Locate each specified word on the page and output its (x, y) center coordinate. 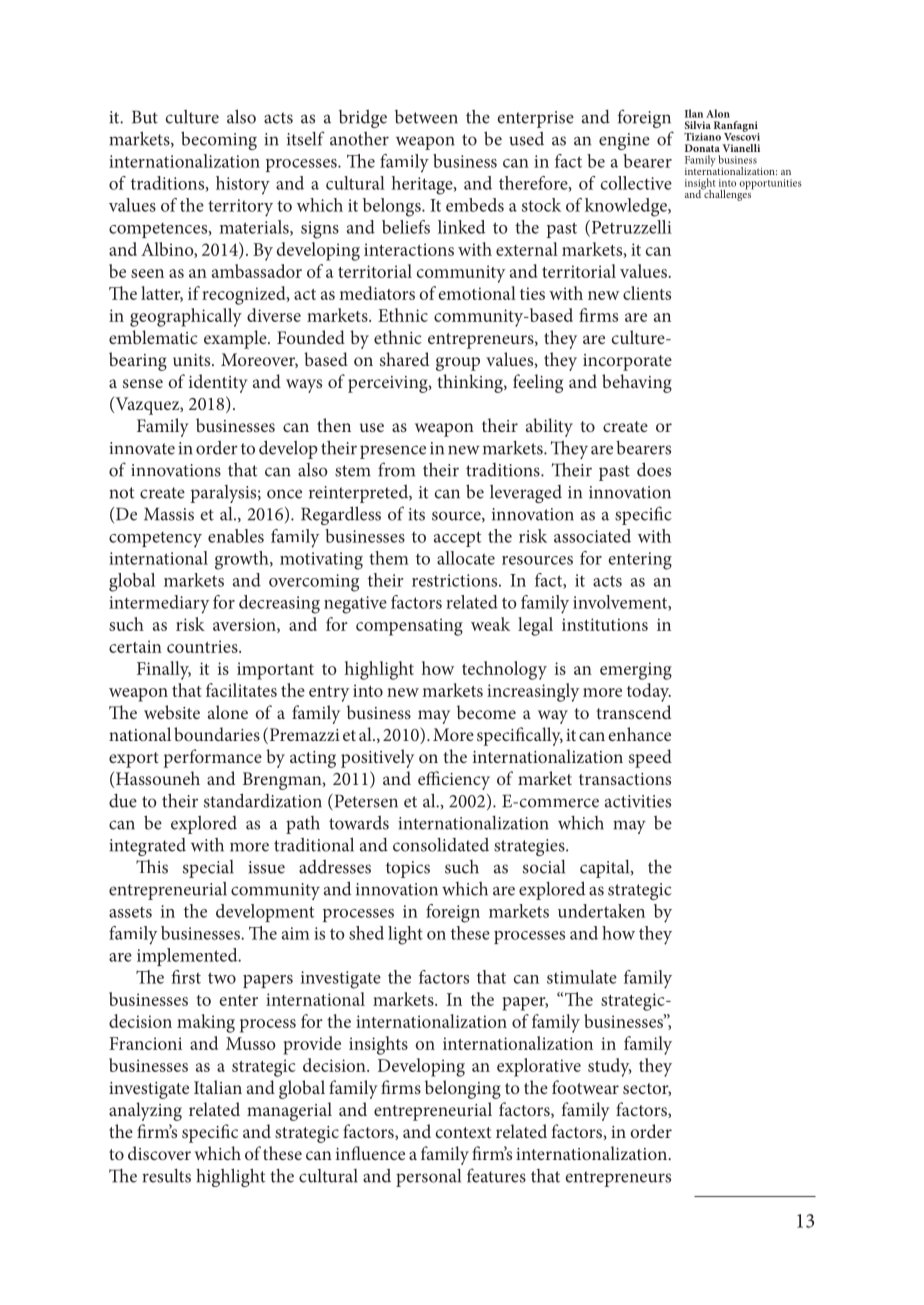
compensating (409, 627)
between (426, 117)
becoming (219, 140)
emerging (636, 671)
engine (624, 141)
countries (203, 646)
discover (159, 1153)
